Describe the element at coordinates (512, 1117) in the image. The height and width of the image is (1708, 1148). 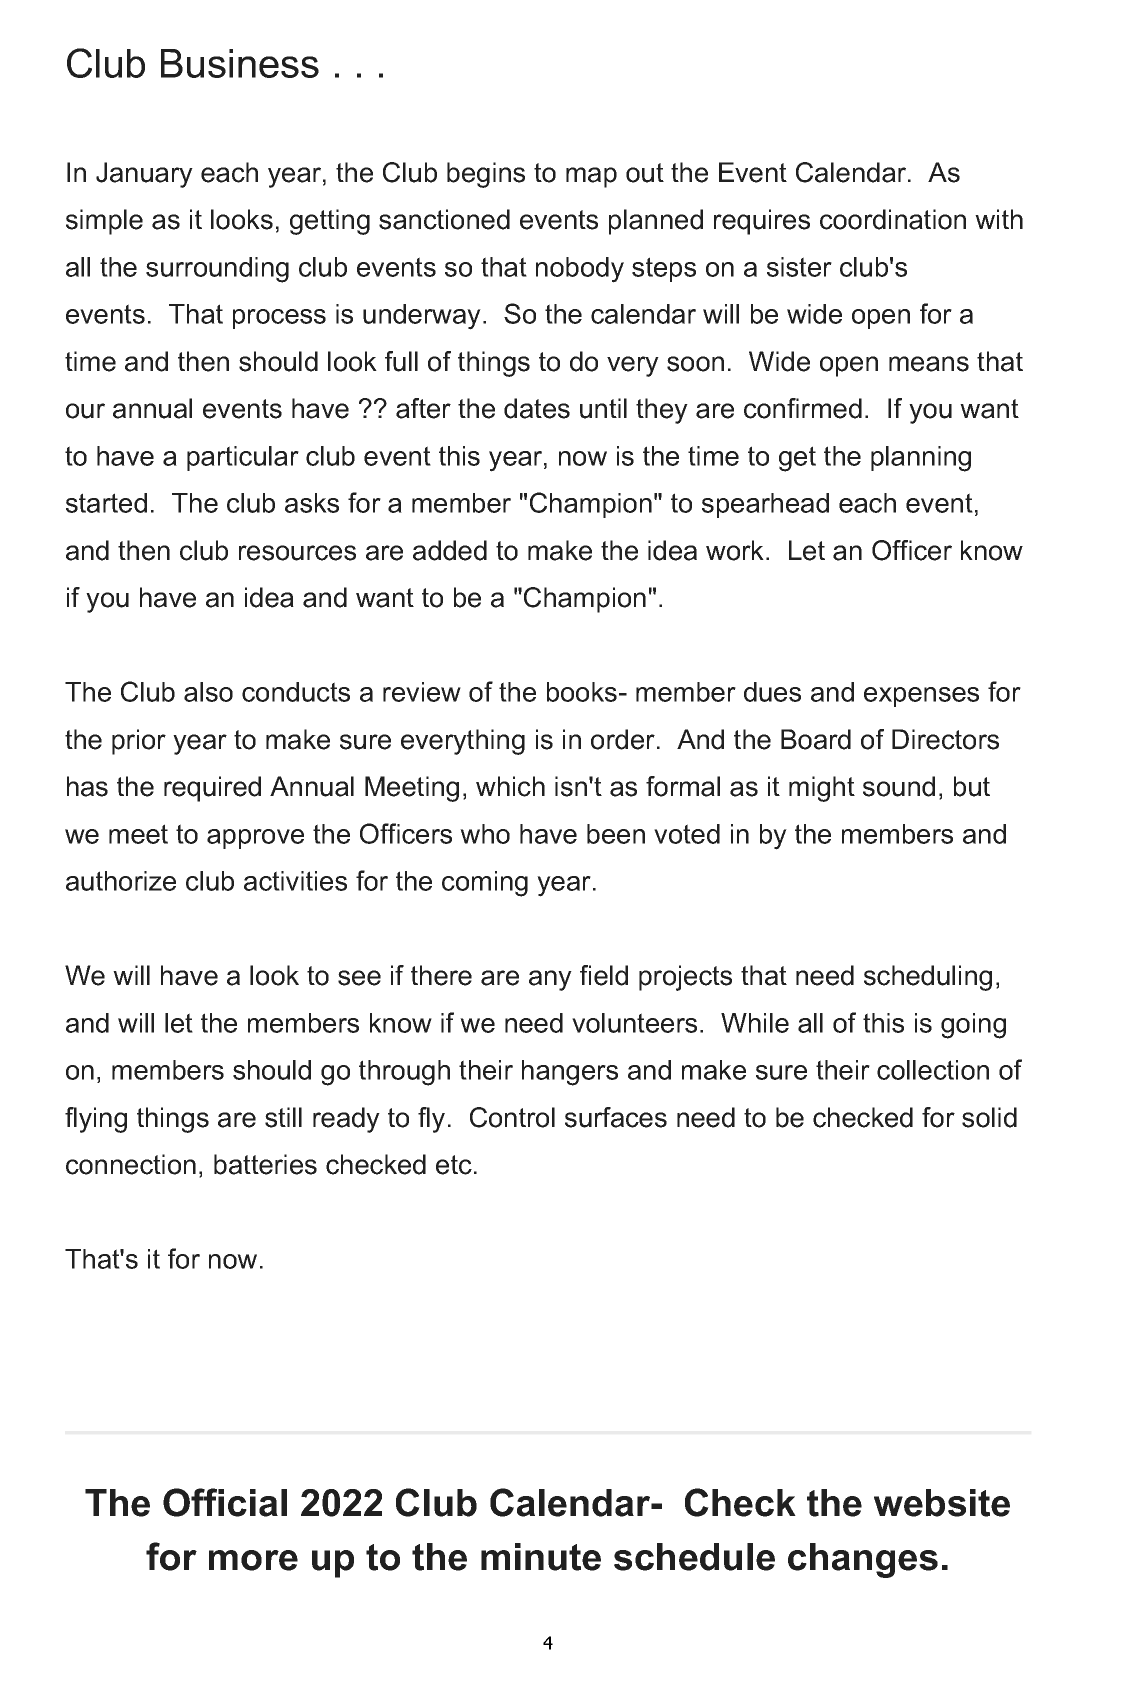
I see `Control` at that location.
